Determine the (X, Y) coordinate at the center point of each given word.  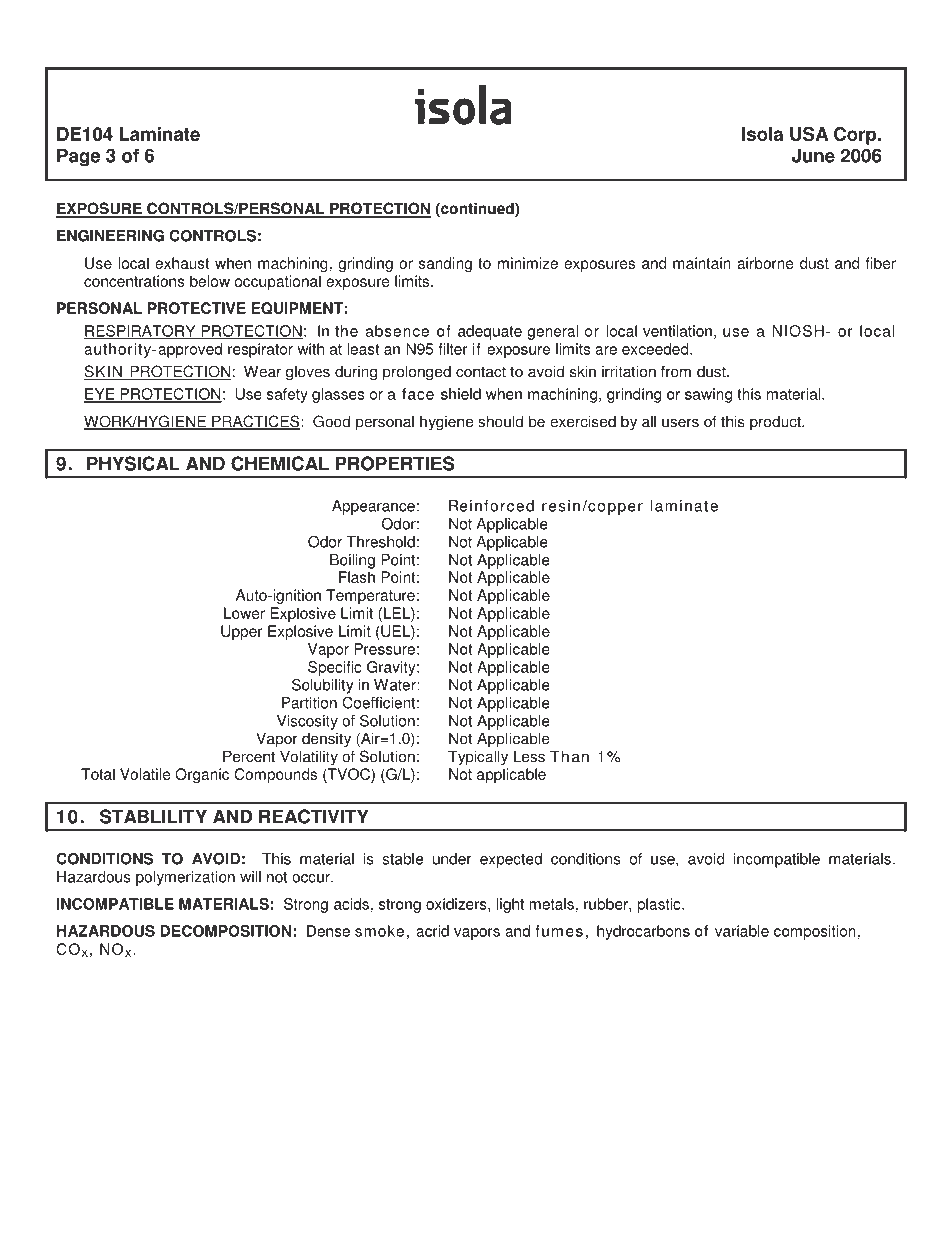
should (500, 421)
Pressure (384, 649)
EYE (100, 395)
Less (529, 756)
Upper (241, 632)
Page (78, 157)
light (510, 905)
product (776, 423)
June (813, 155)
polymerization (185, 878)
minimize (528, 263)
